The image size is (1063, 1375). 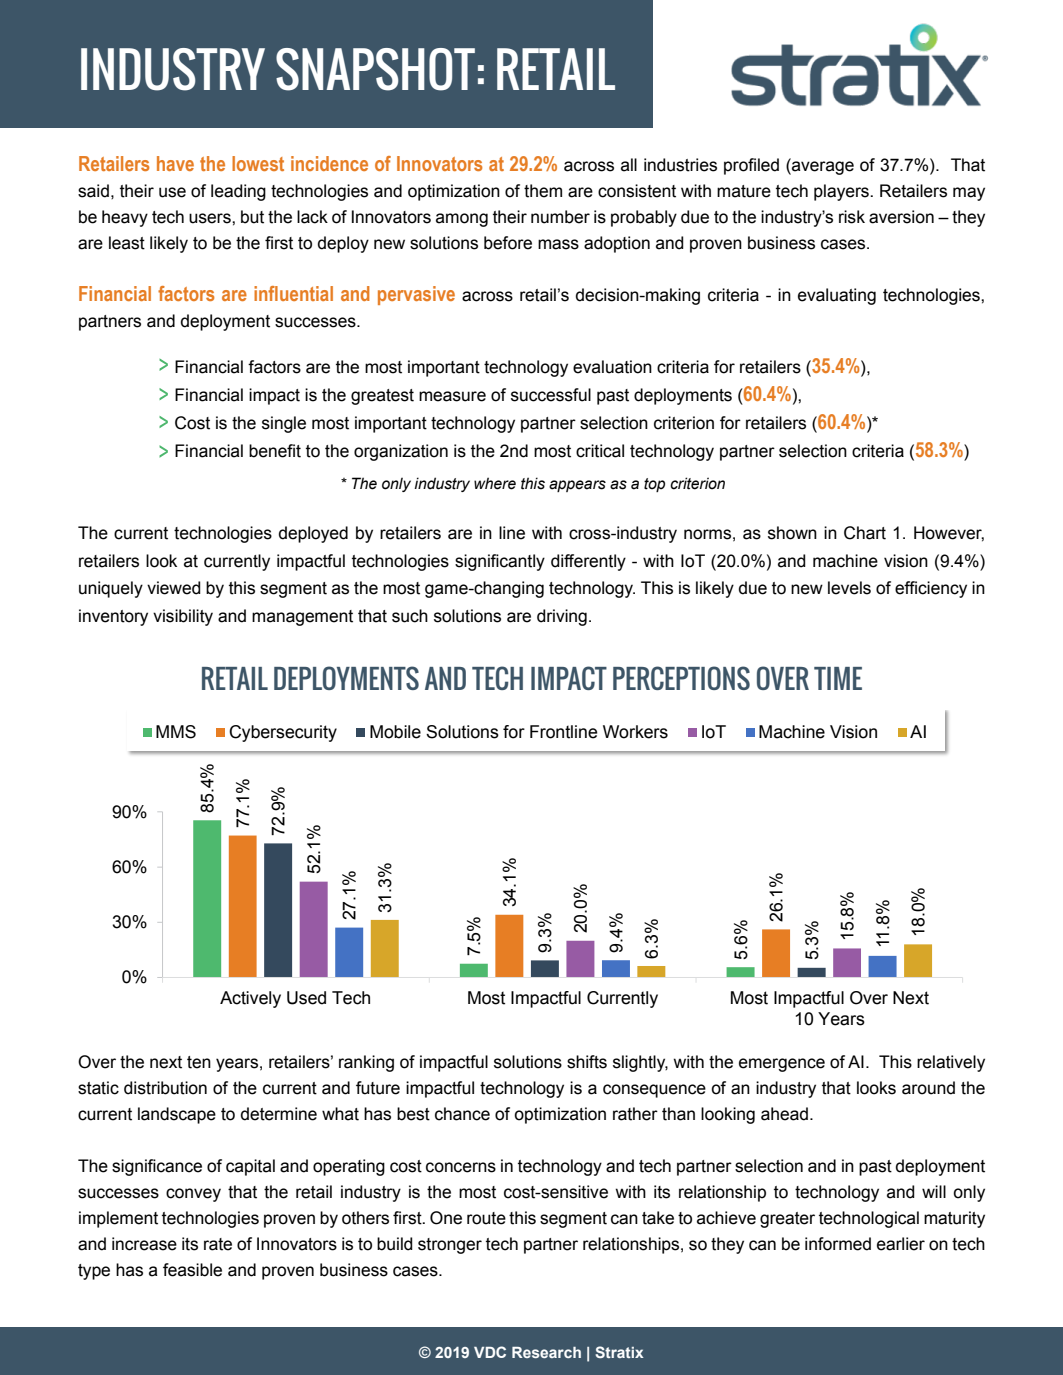 What do you see at coordinates (543, 191) in the screenshot?
I see `them` at bounding box center [543, 191].
